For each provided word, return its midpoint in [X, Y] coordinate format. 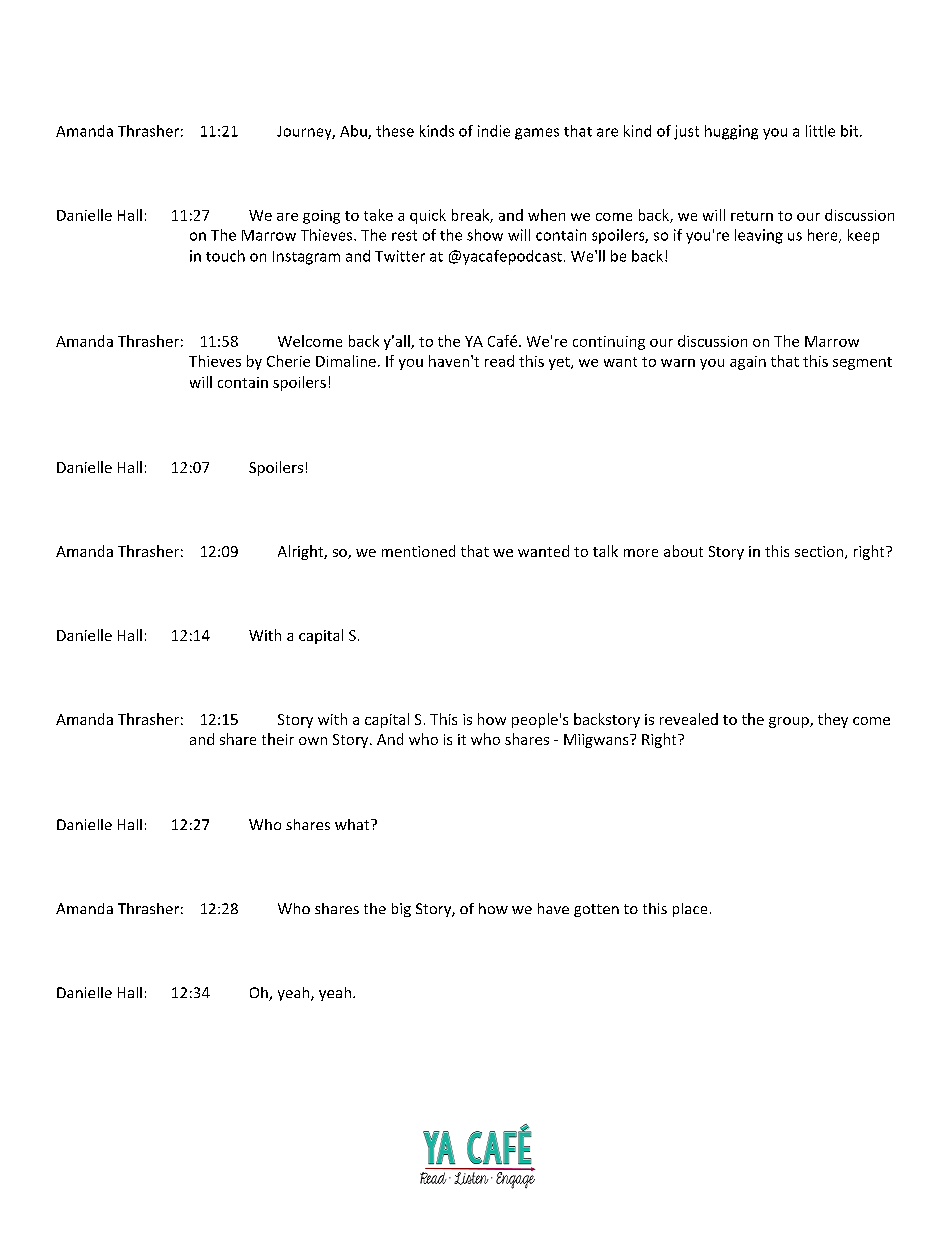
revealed [689, 719]
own [313, 741]
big [401, 910]
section [819, 551]
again [748, 363]
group [790, 722]
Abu [354, 132]
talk [605, 551]
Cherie [288, 361]
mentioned [418, 551]
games [537, 134]
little [820, 131]
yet [560, 363]
